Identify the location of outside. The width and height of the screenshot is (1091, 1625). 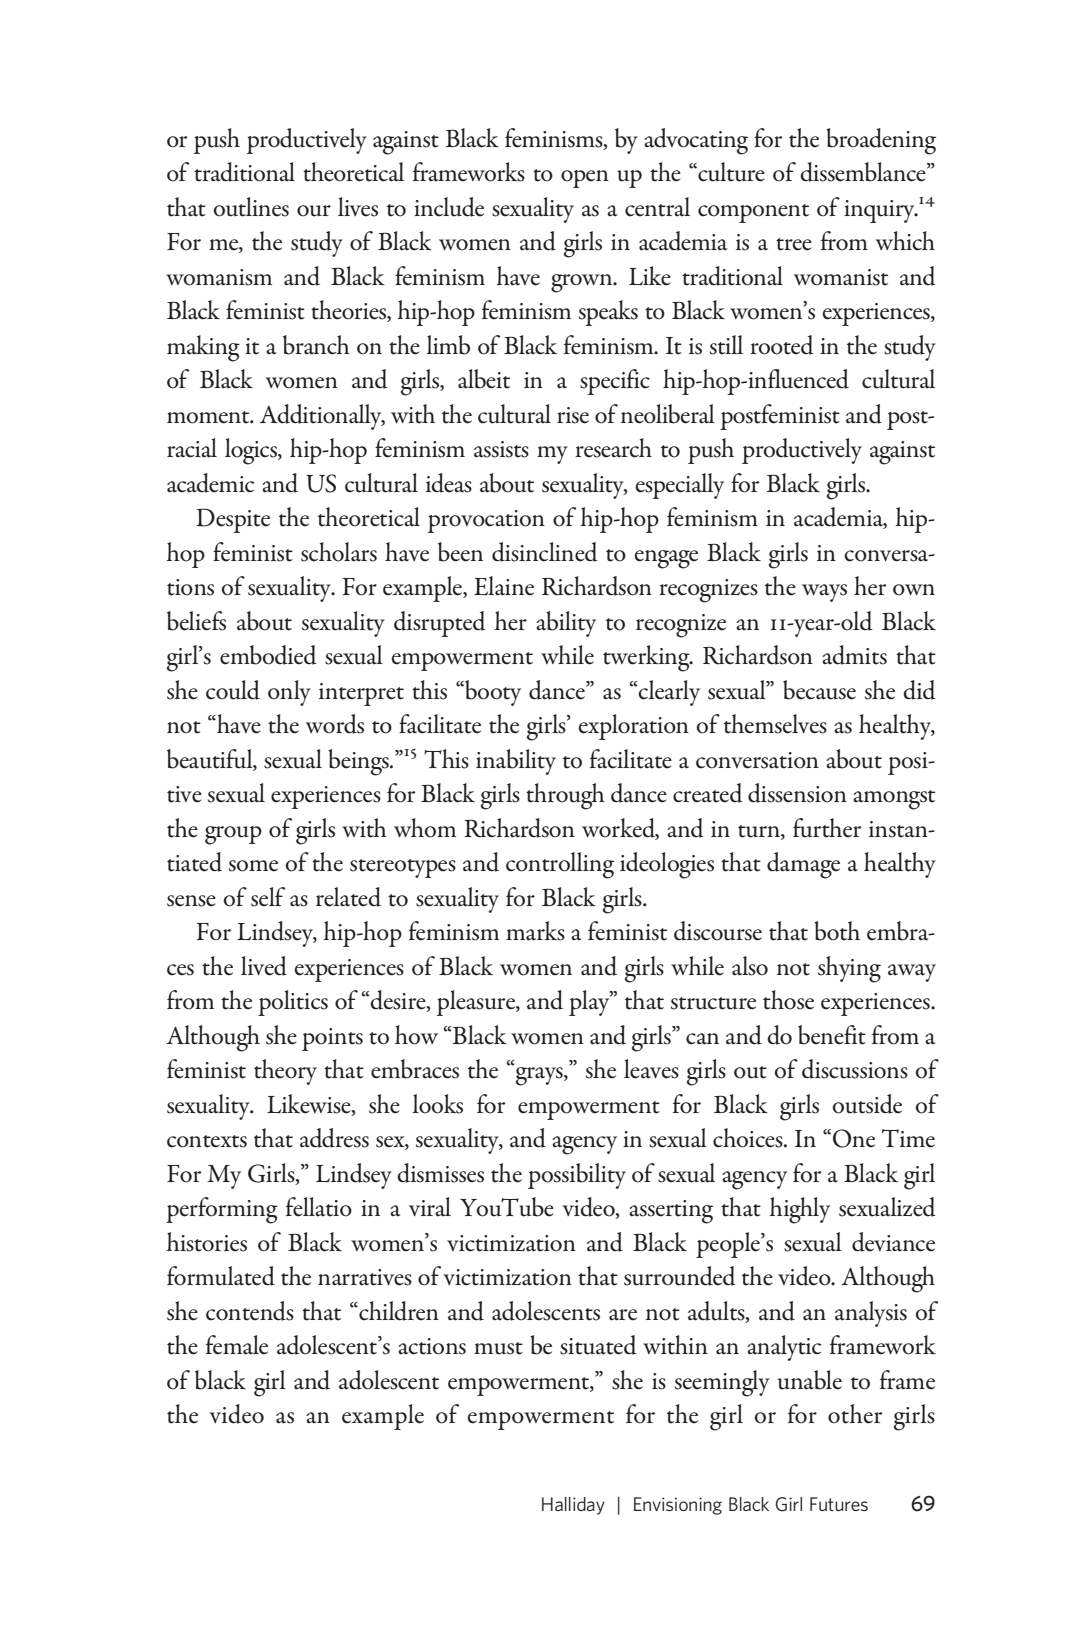
(867, 1104).
